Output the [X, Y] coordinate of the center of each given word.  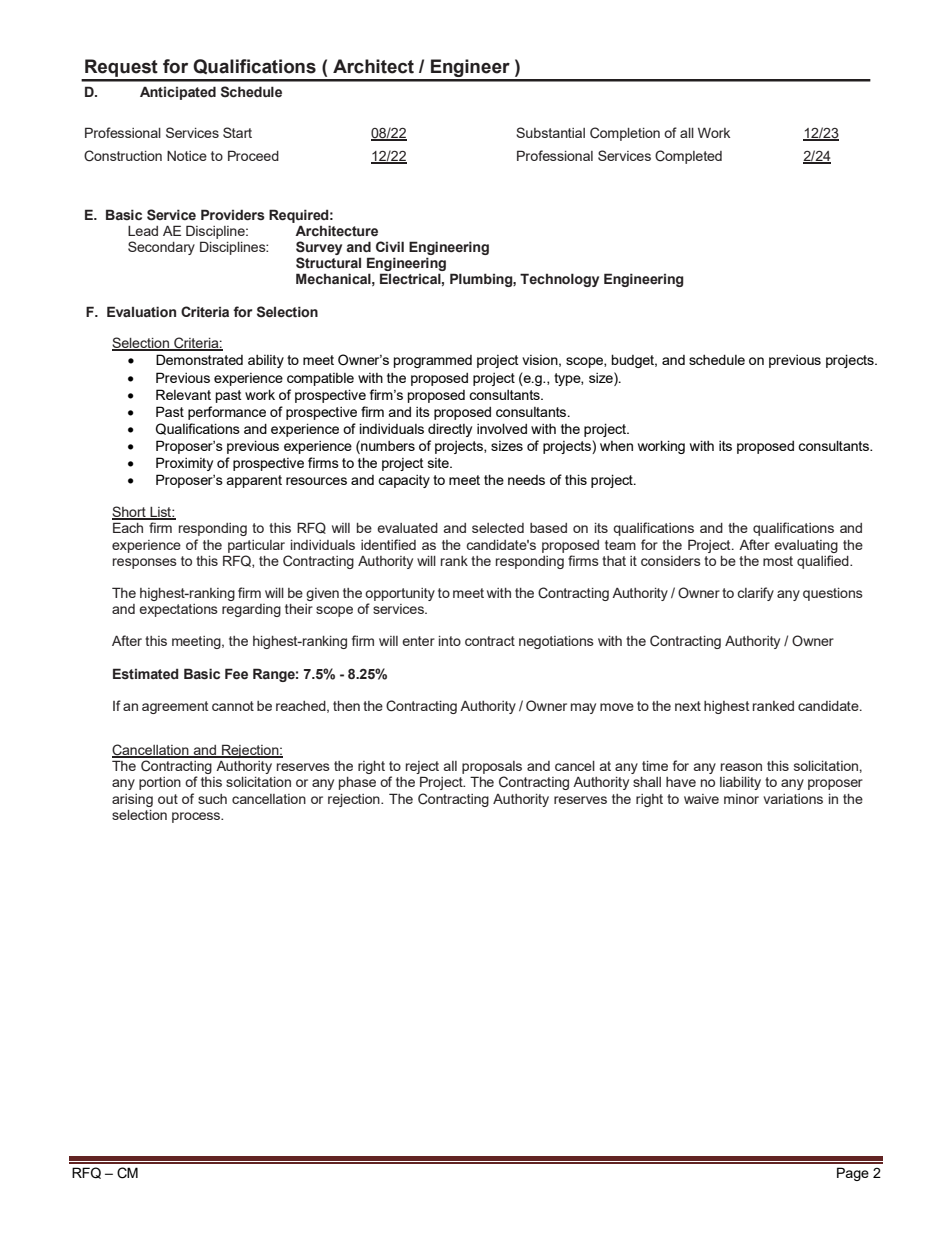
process [197, 817]
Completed [688, 157]
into [450, 641]
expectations [178, 610]
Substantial [550, 132]
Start [237, 132]
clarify [755, 594]
